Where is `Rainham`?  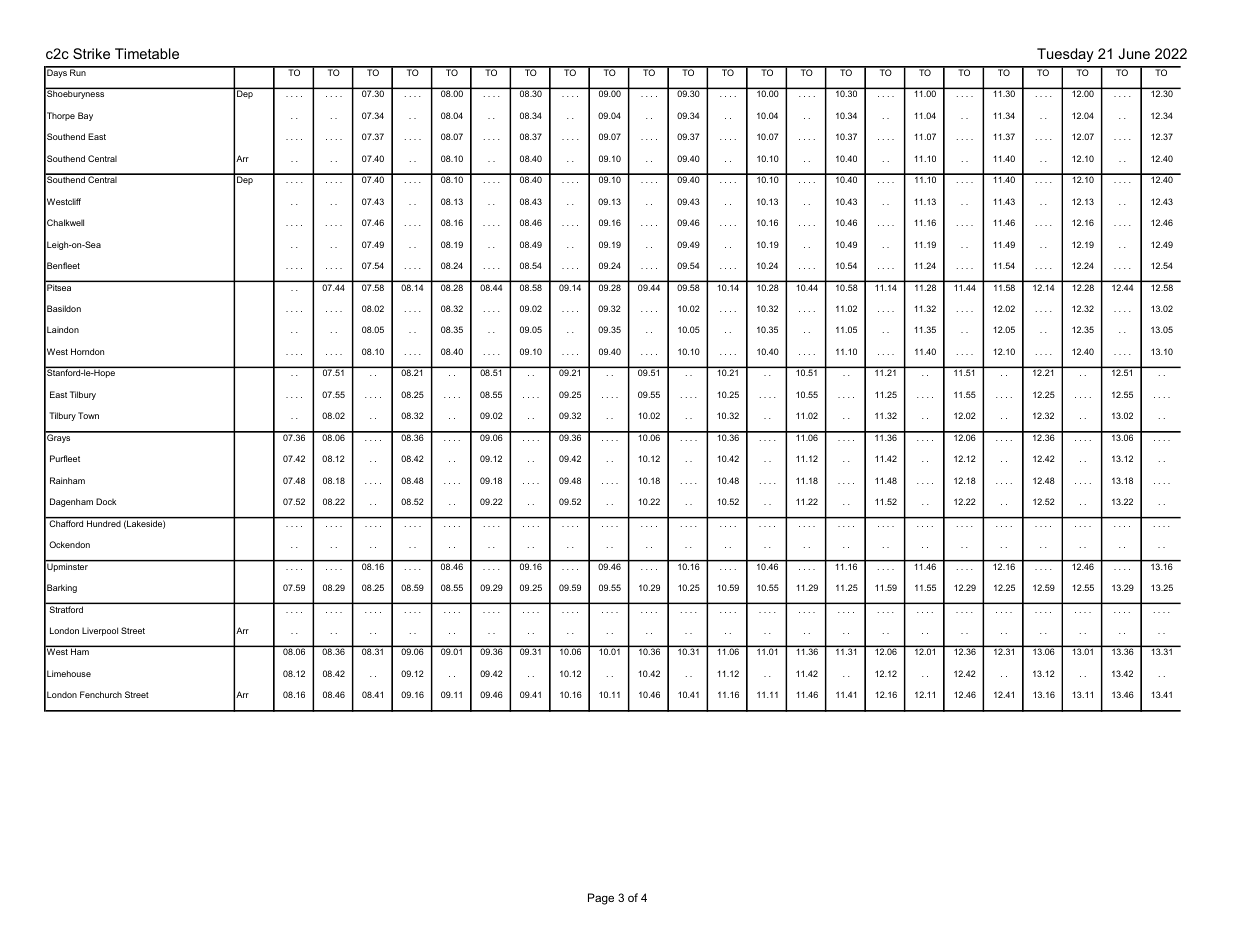 Rainham is located at coordinates (67, 480).
